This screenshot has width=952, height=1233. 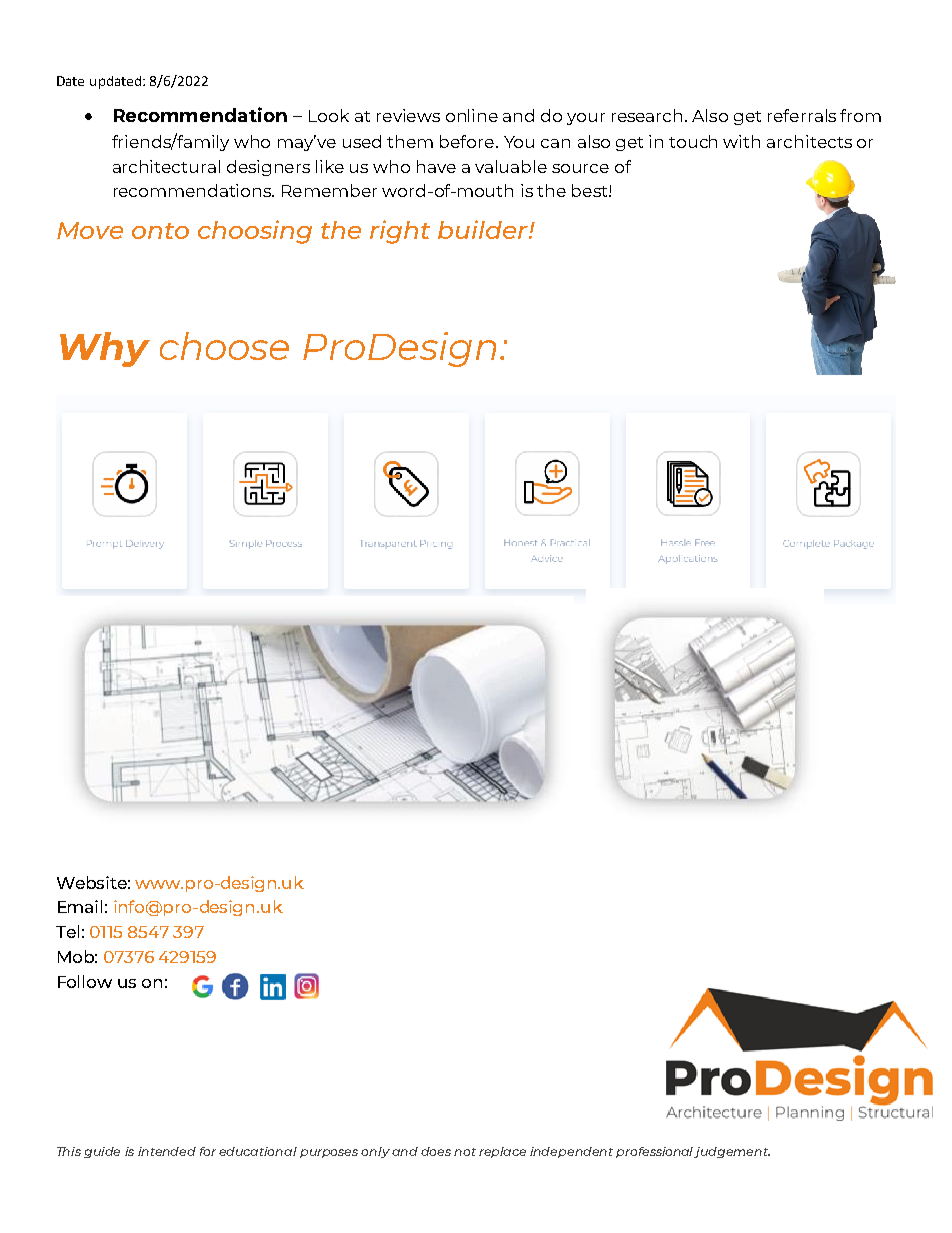 What do you see at coordinates (656, 1152) in the screenshot?
I see `professional` at bounding box center [656, 1152].
